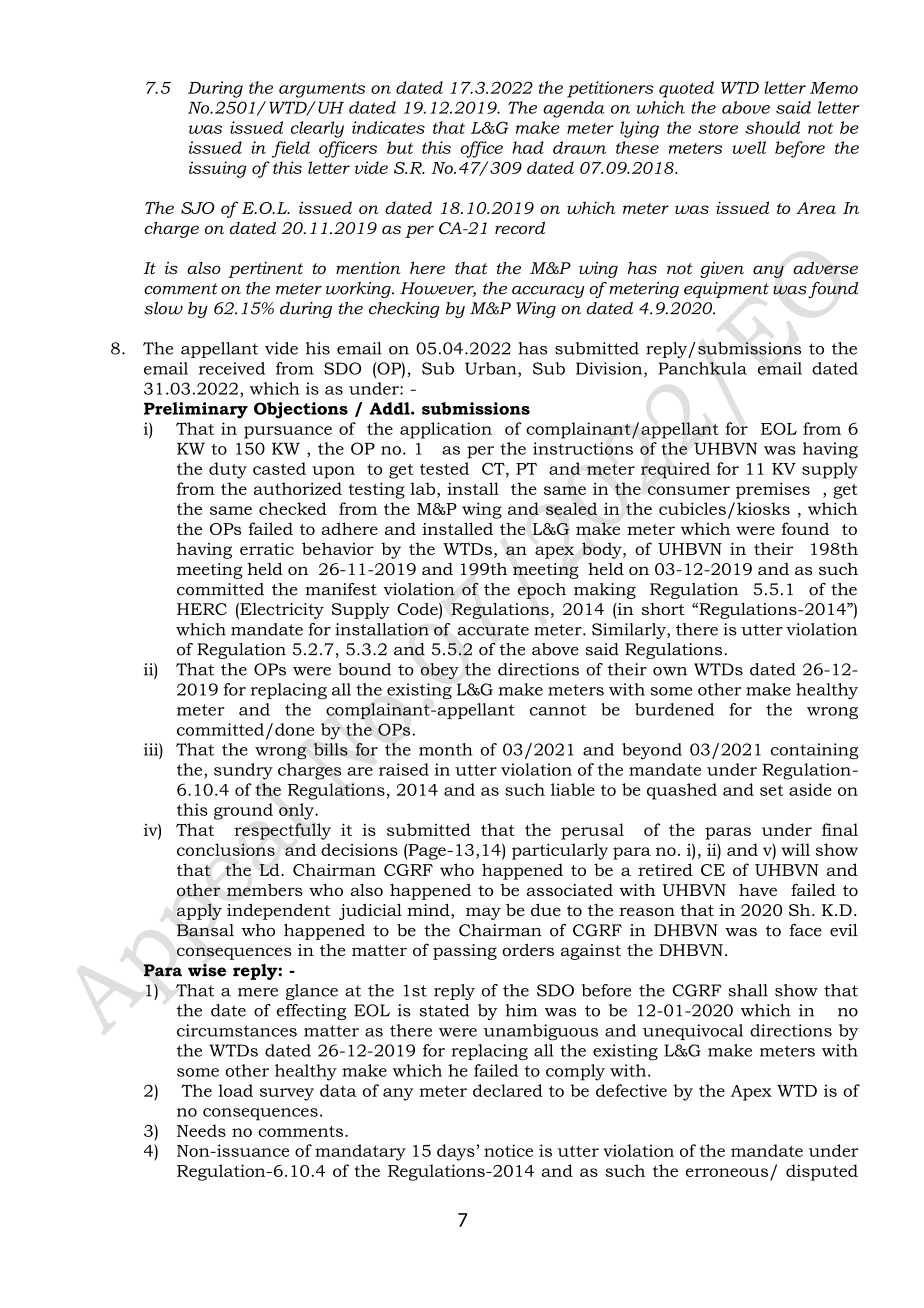  Describe the element at coordinates (663, 609) in the document. I see `short` at that location.
